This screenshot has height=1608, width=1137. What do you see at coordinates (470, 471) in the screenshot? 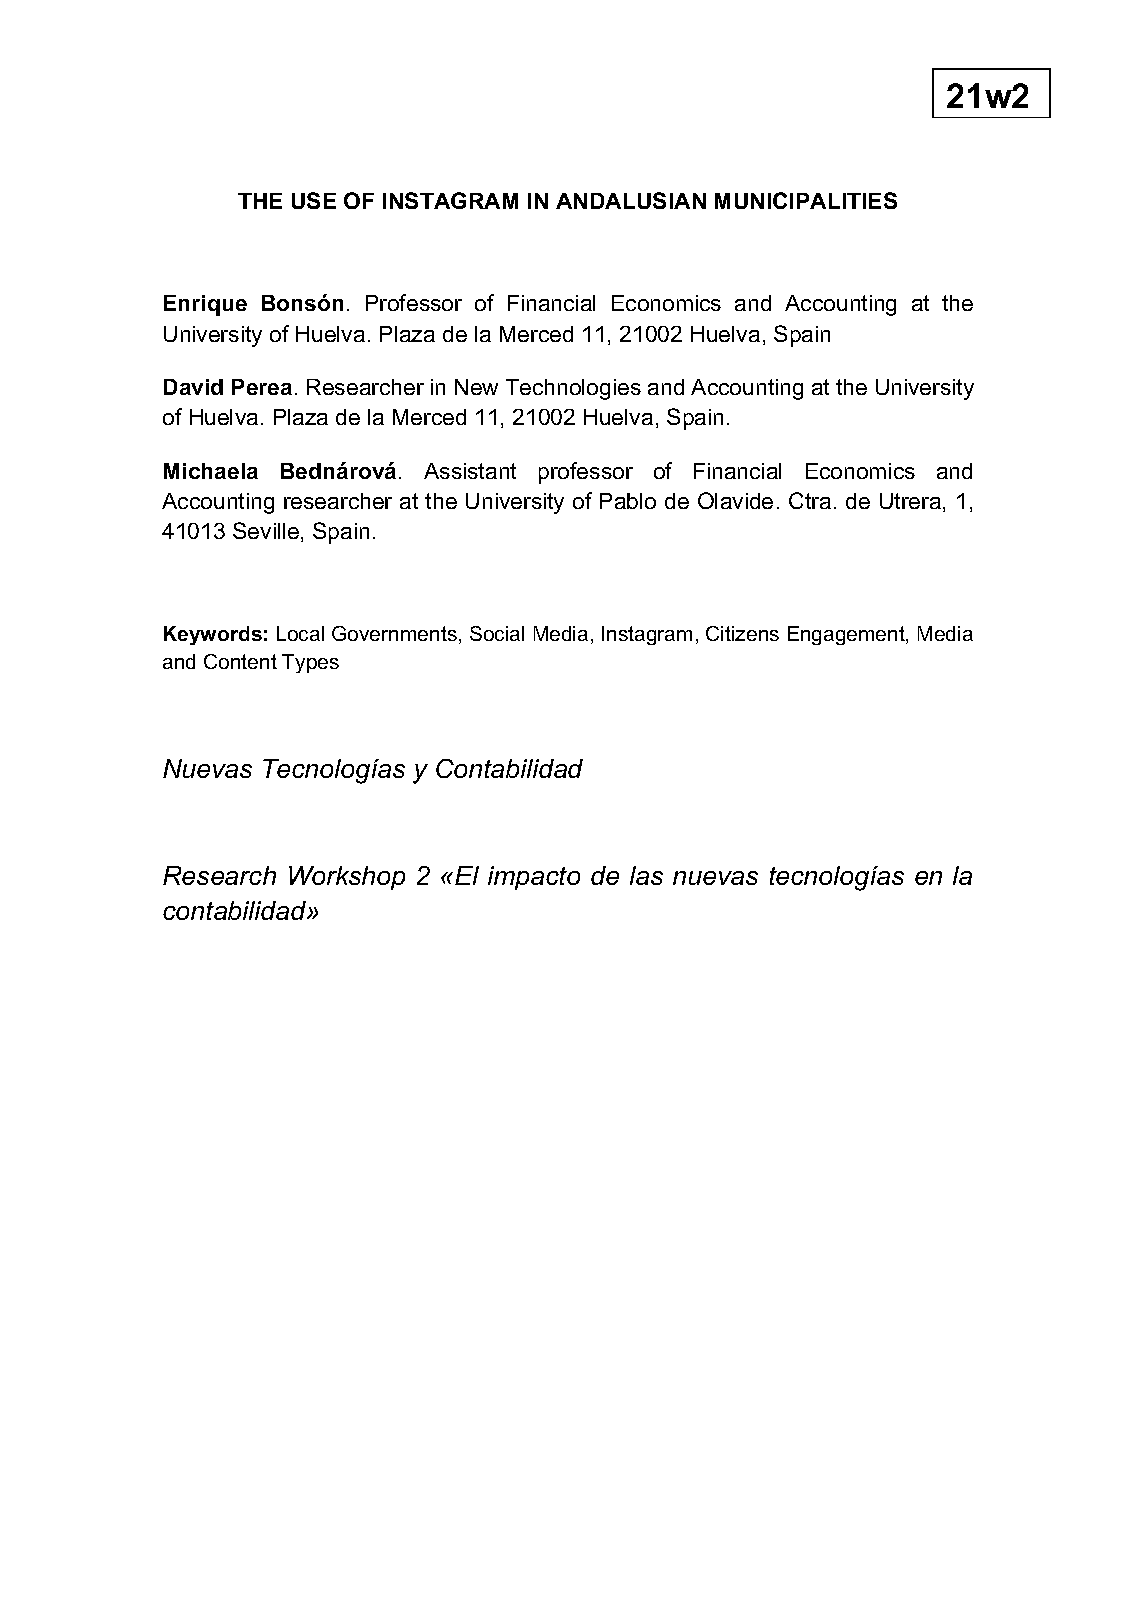
I see `Assistant` at bounding box center [470, 471].
